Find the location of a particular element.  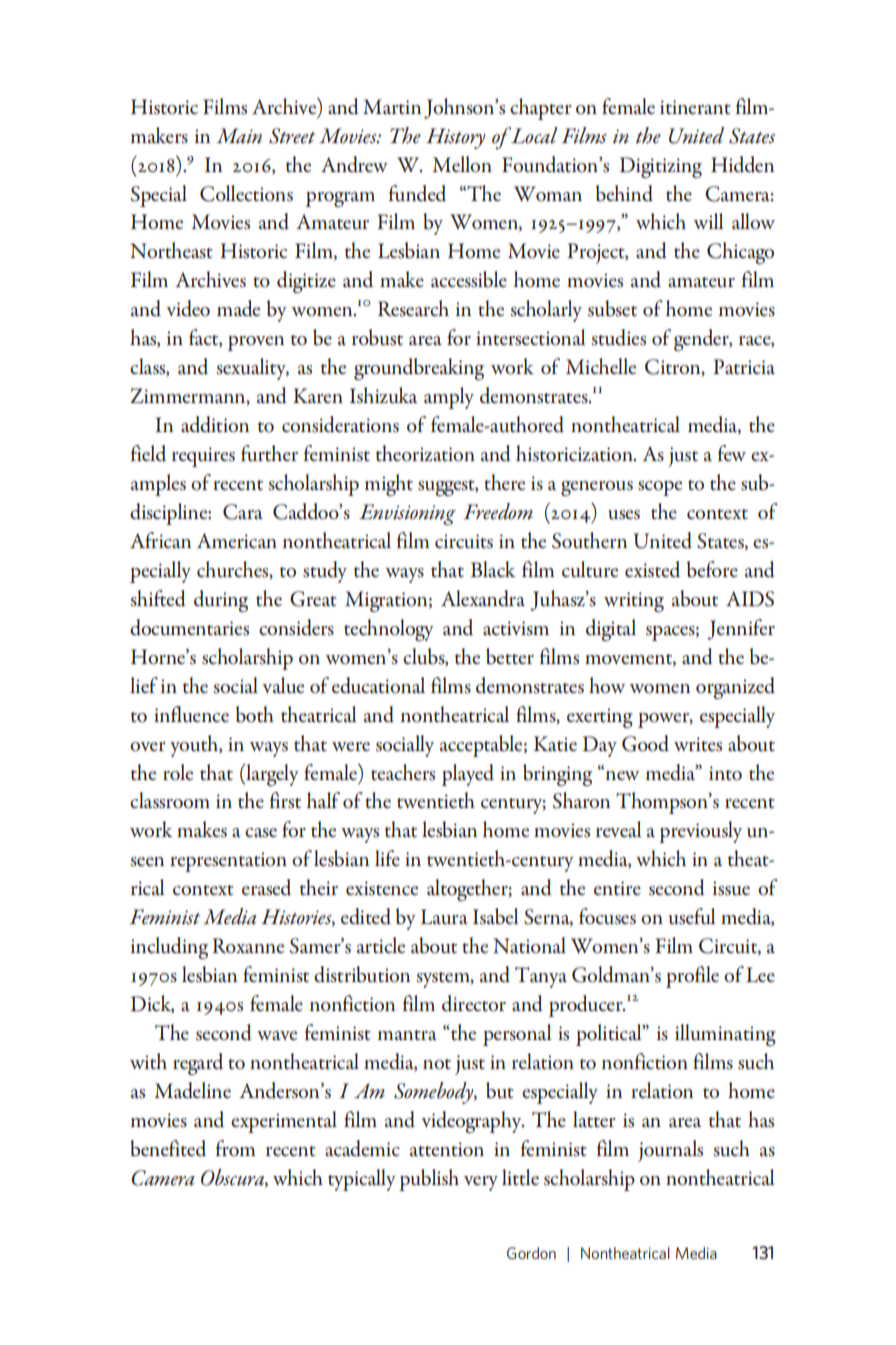

from is located at coordinates (235, 1148).
